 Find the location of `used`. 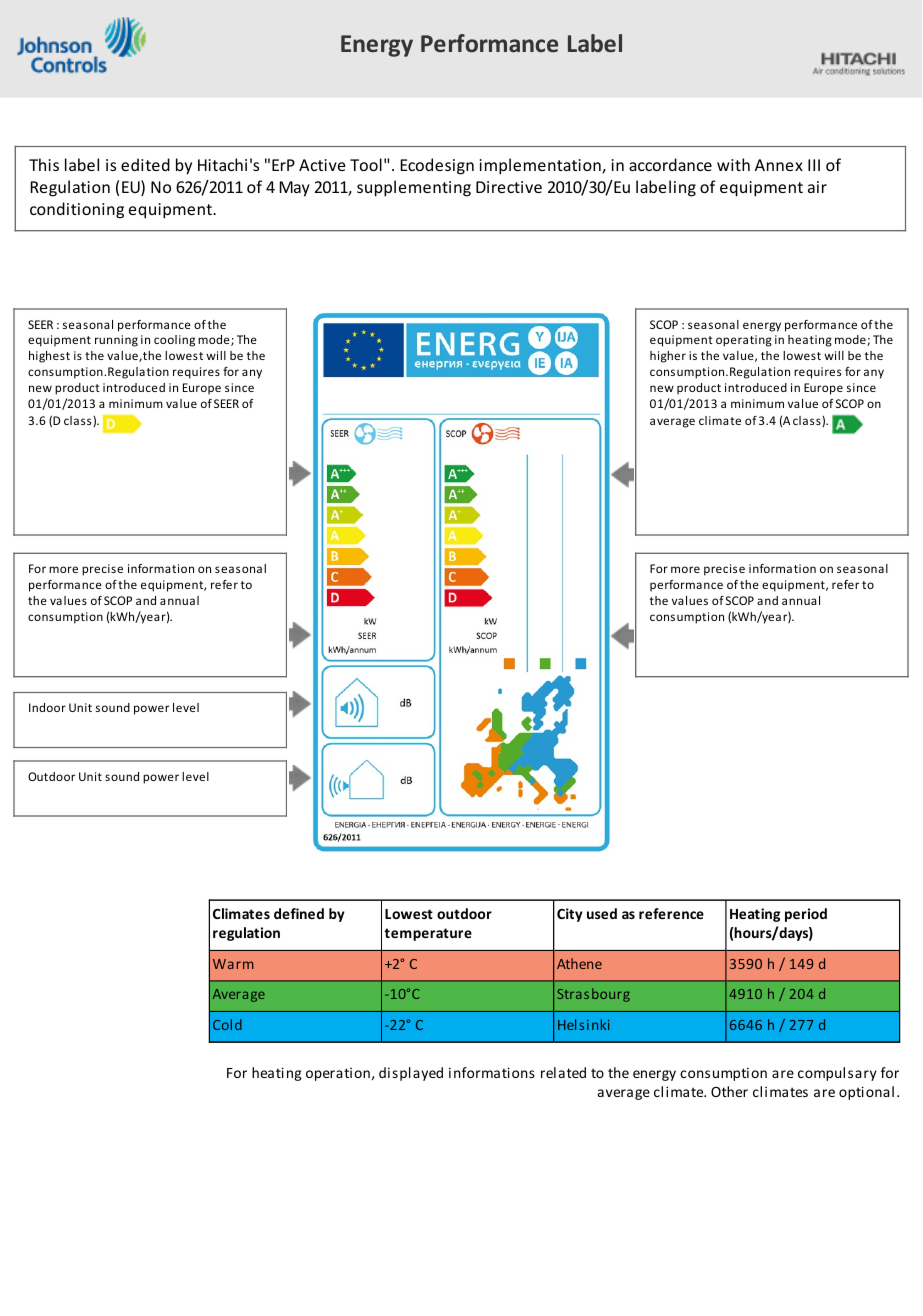

used is located at coordinates (602, 913).
